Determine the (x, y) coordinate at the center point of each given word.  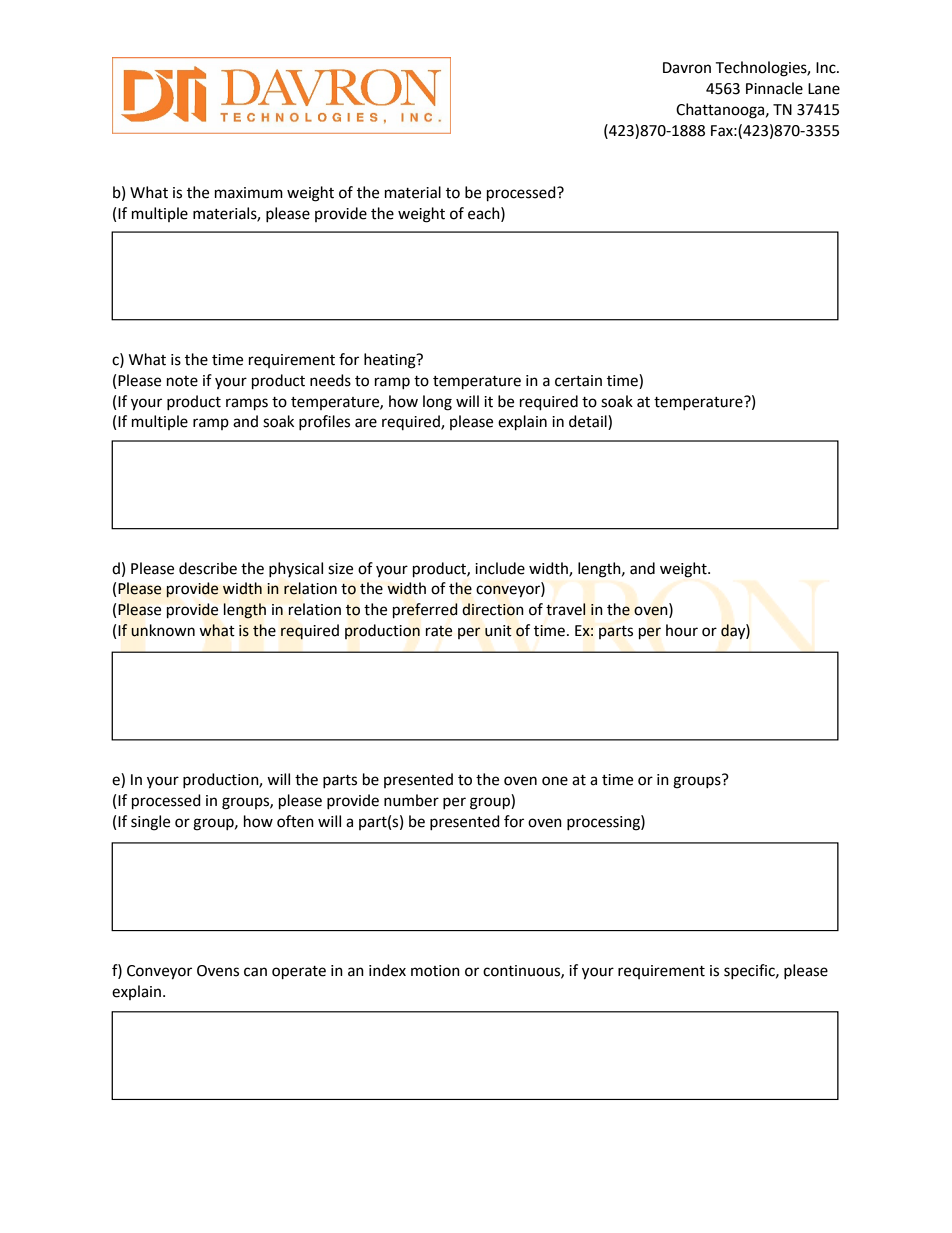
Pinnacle (774, 88)
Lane (824, 89)
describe (208, 568)
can (255, 972)
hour (682, 630)
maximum (249, 193)
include (500, 568)
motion (435, 971)
